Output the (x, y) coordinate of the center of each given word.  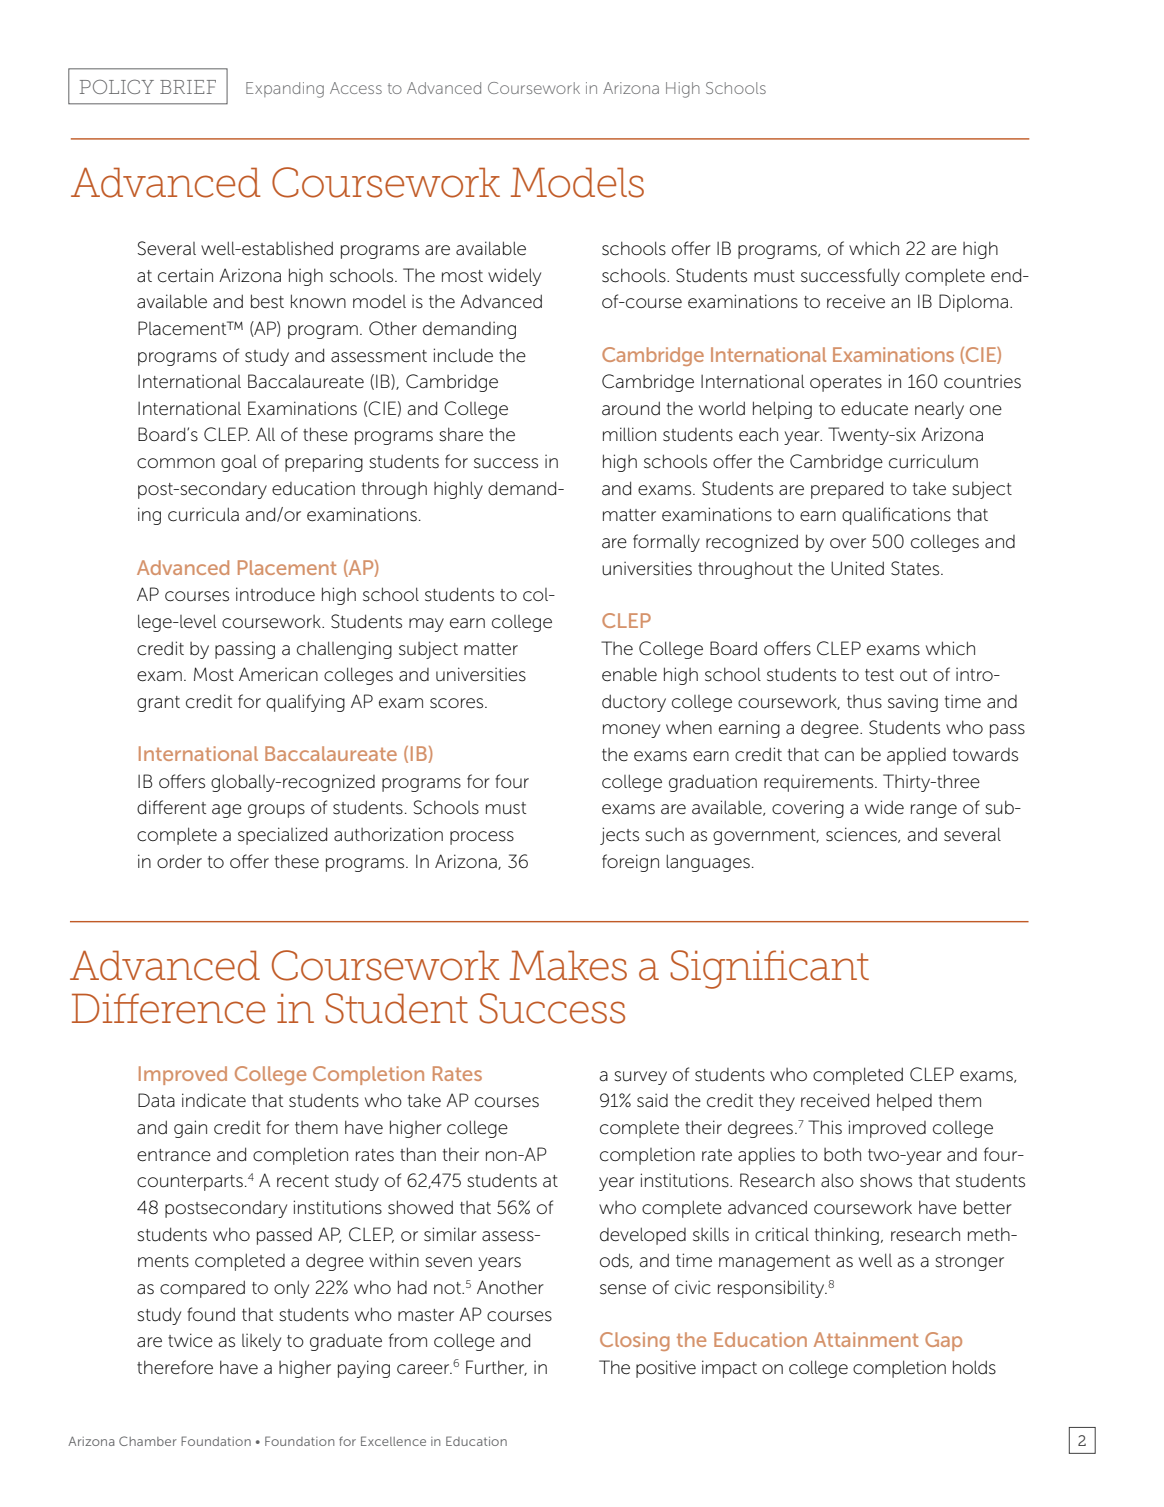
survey (640, 1078)
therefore (175, 1367)
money (631, 731)
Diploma (973, 303)
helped (904, 1102)
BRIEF (188, 87)
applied (916, 756)
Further (496, 1368)
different (171, 807)
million (629, 434)
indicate (214, 1100)
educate (874, 409)
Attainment (866, 1339)
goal (239, 463)
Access (356, 88)
